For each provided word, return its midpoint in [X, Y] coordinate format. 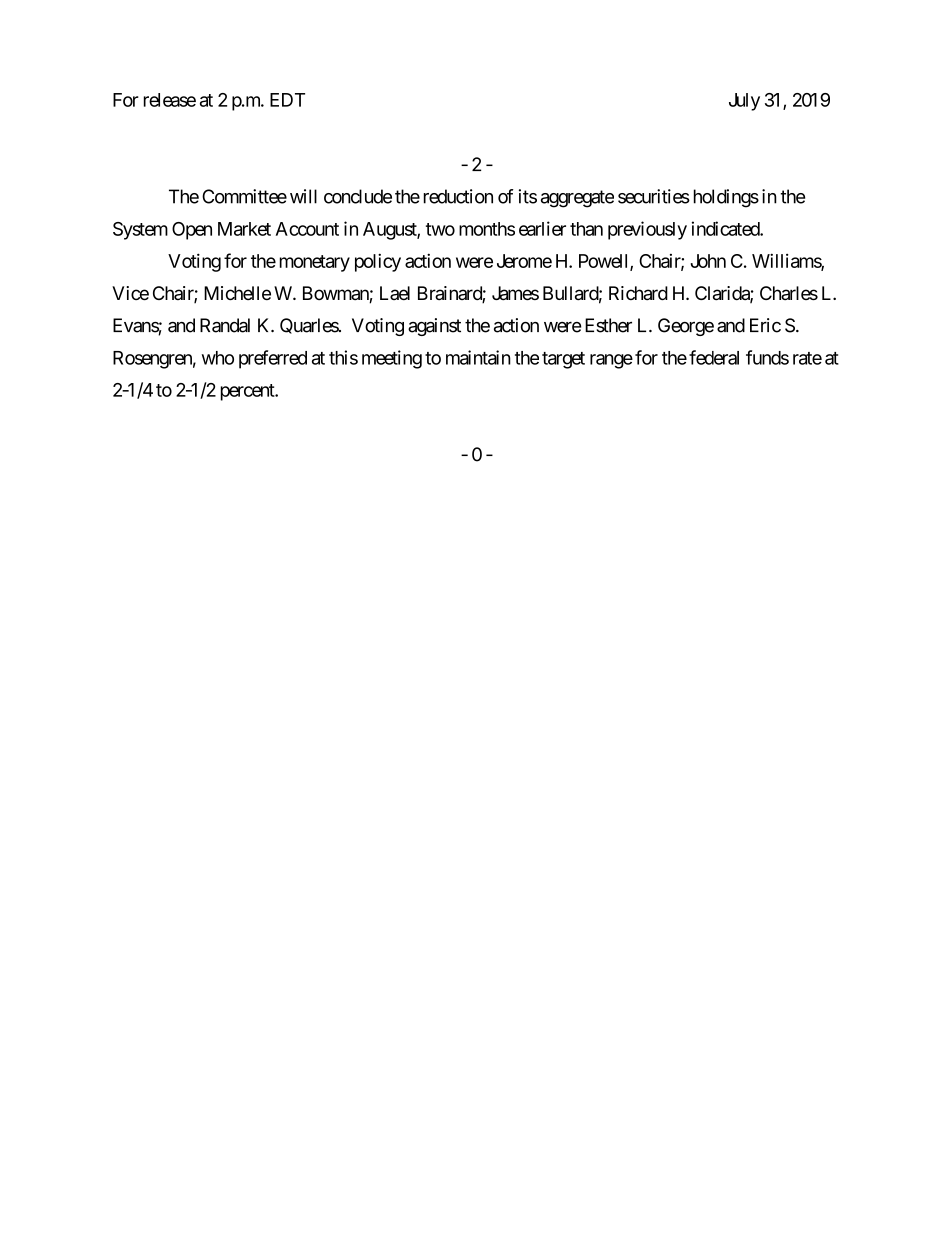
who [218, 358]
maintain [478, 357]
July [744, 102]
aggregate [577, 199]
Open [192, 231]
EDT [287, 100]
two [440, 229]
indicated [726, 228]
